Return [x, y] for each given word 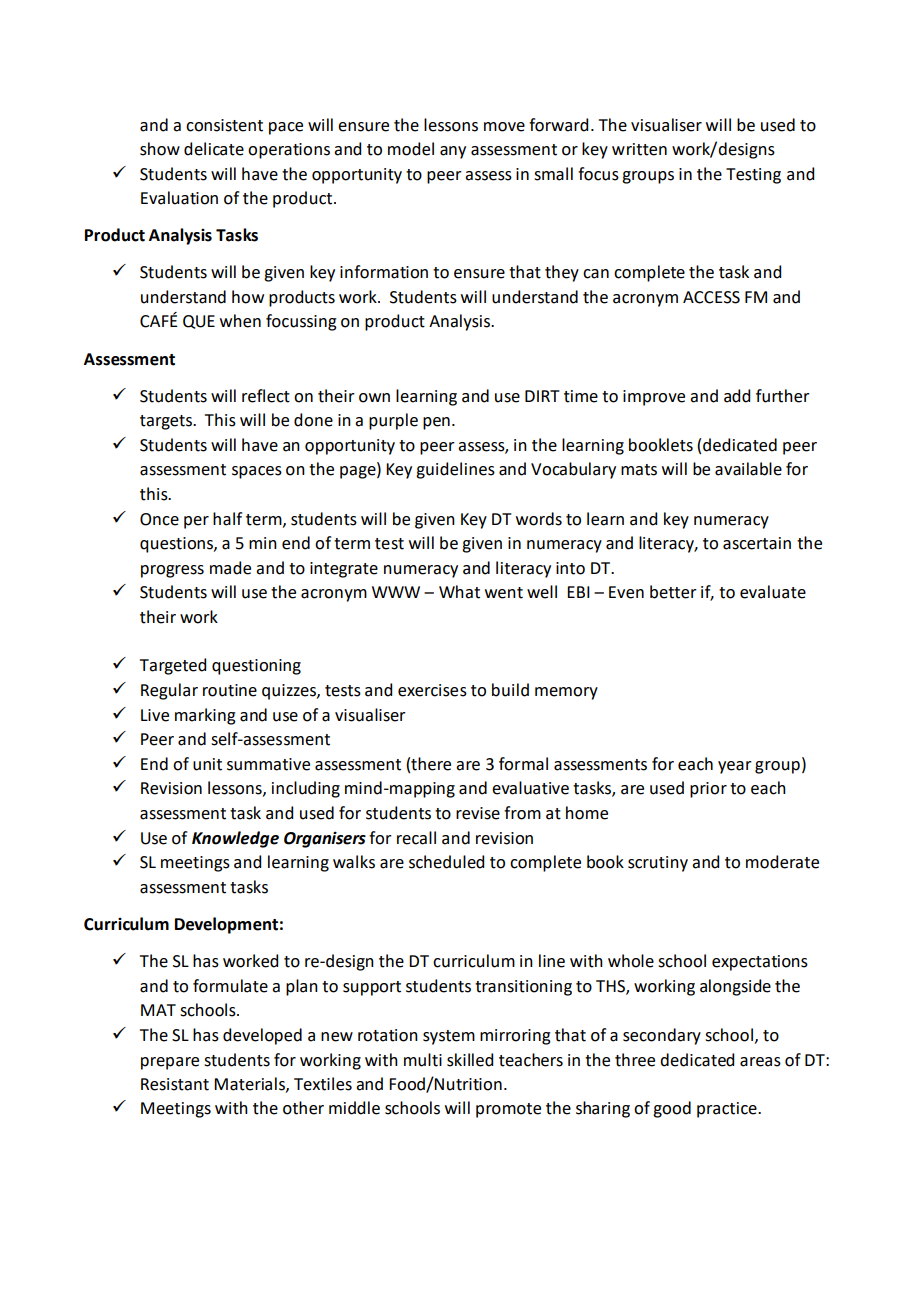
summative [268, 764]
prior [708, 790]
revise [478, 813]
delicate [214, 149]
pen [436, 423]
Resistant [175, 1084]
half [227, 519]
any [453, 152]
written [639, 149]
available [748, 469]
